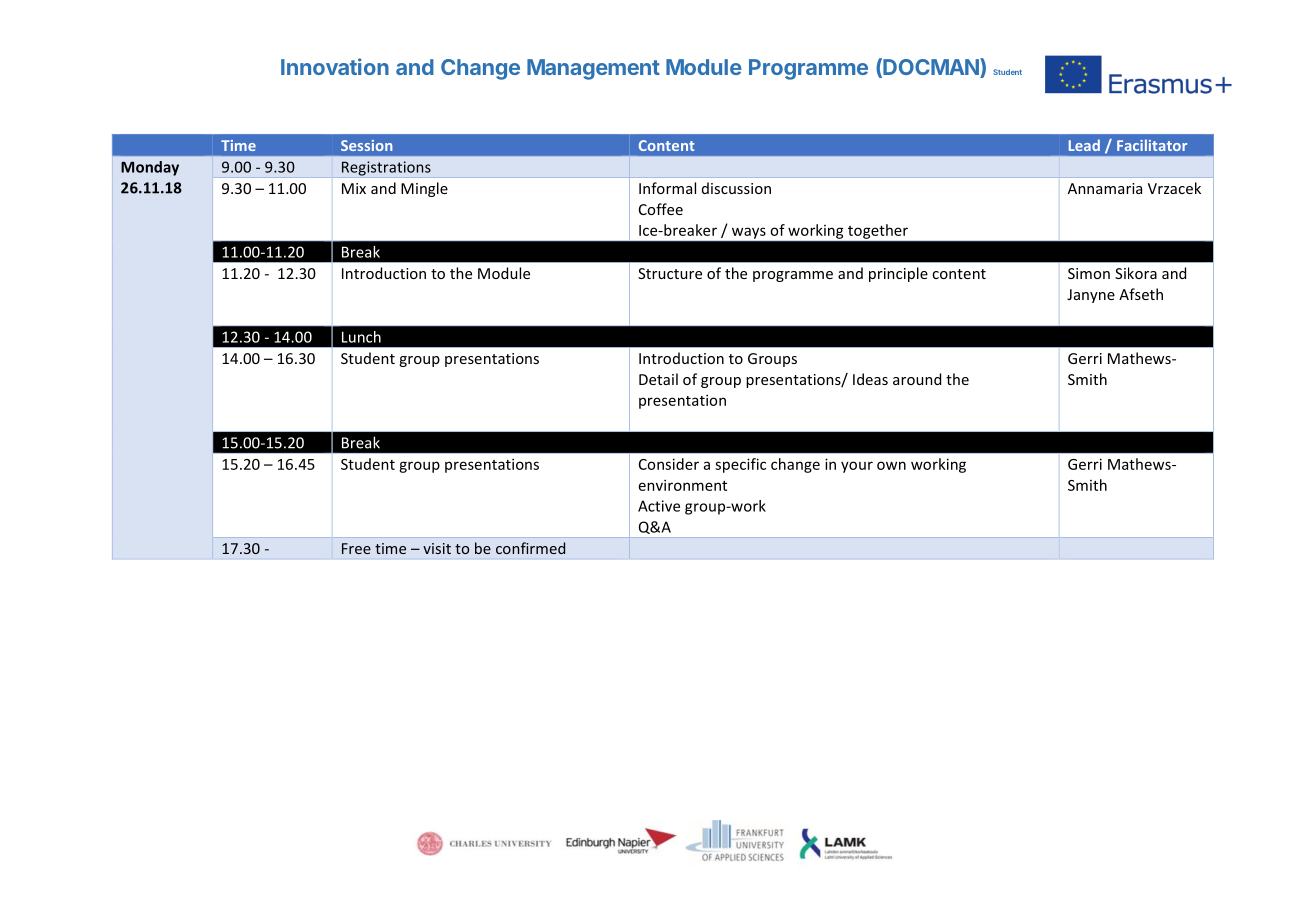  What do you see at coordinates (593, 69) in the image?
I see `Management` at bounding box center [593, 69].
